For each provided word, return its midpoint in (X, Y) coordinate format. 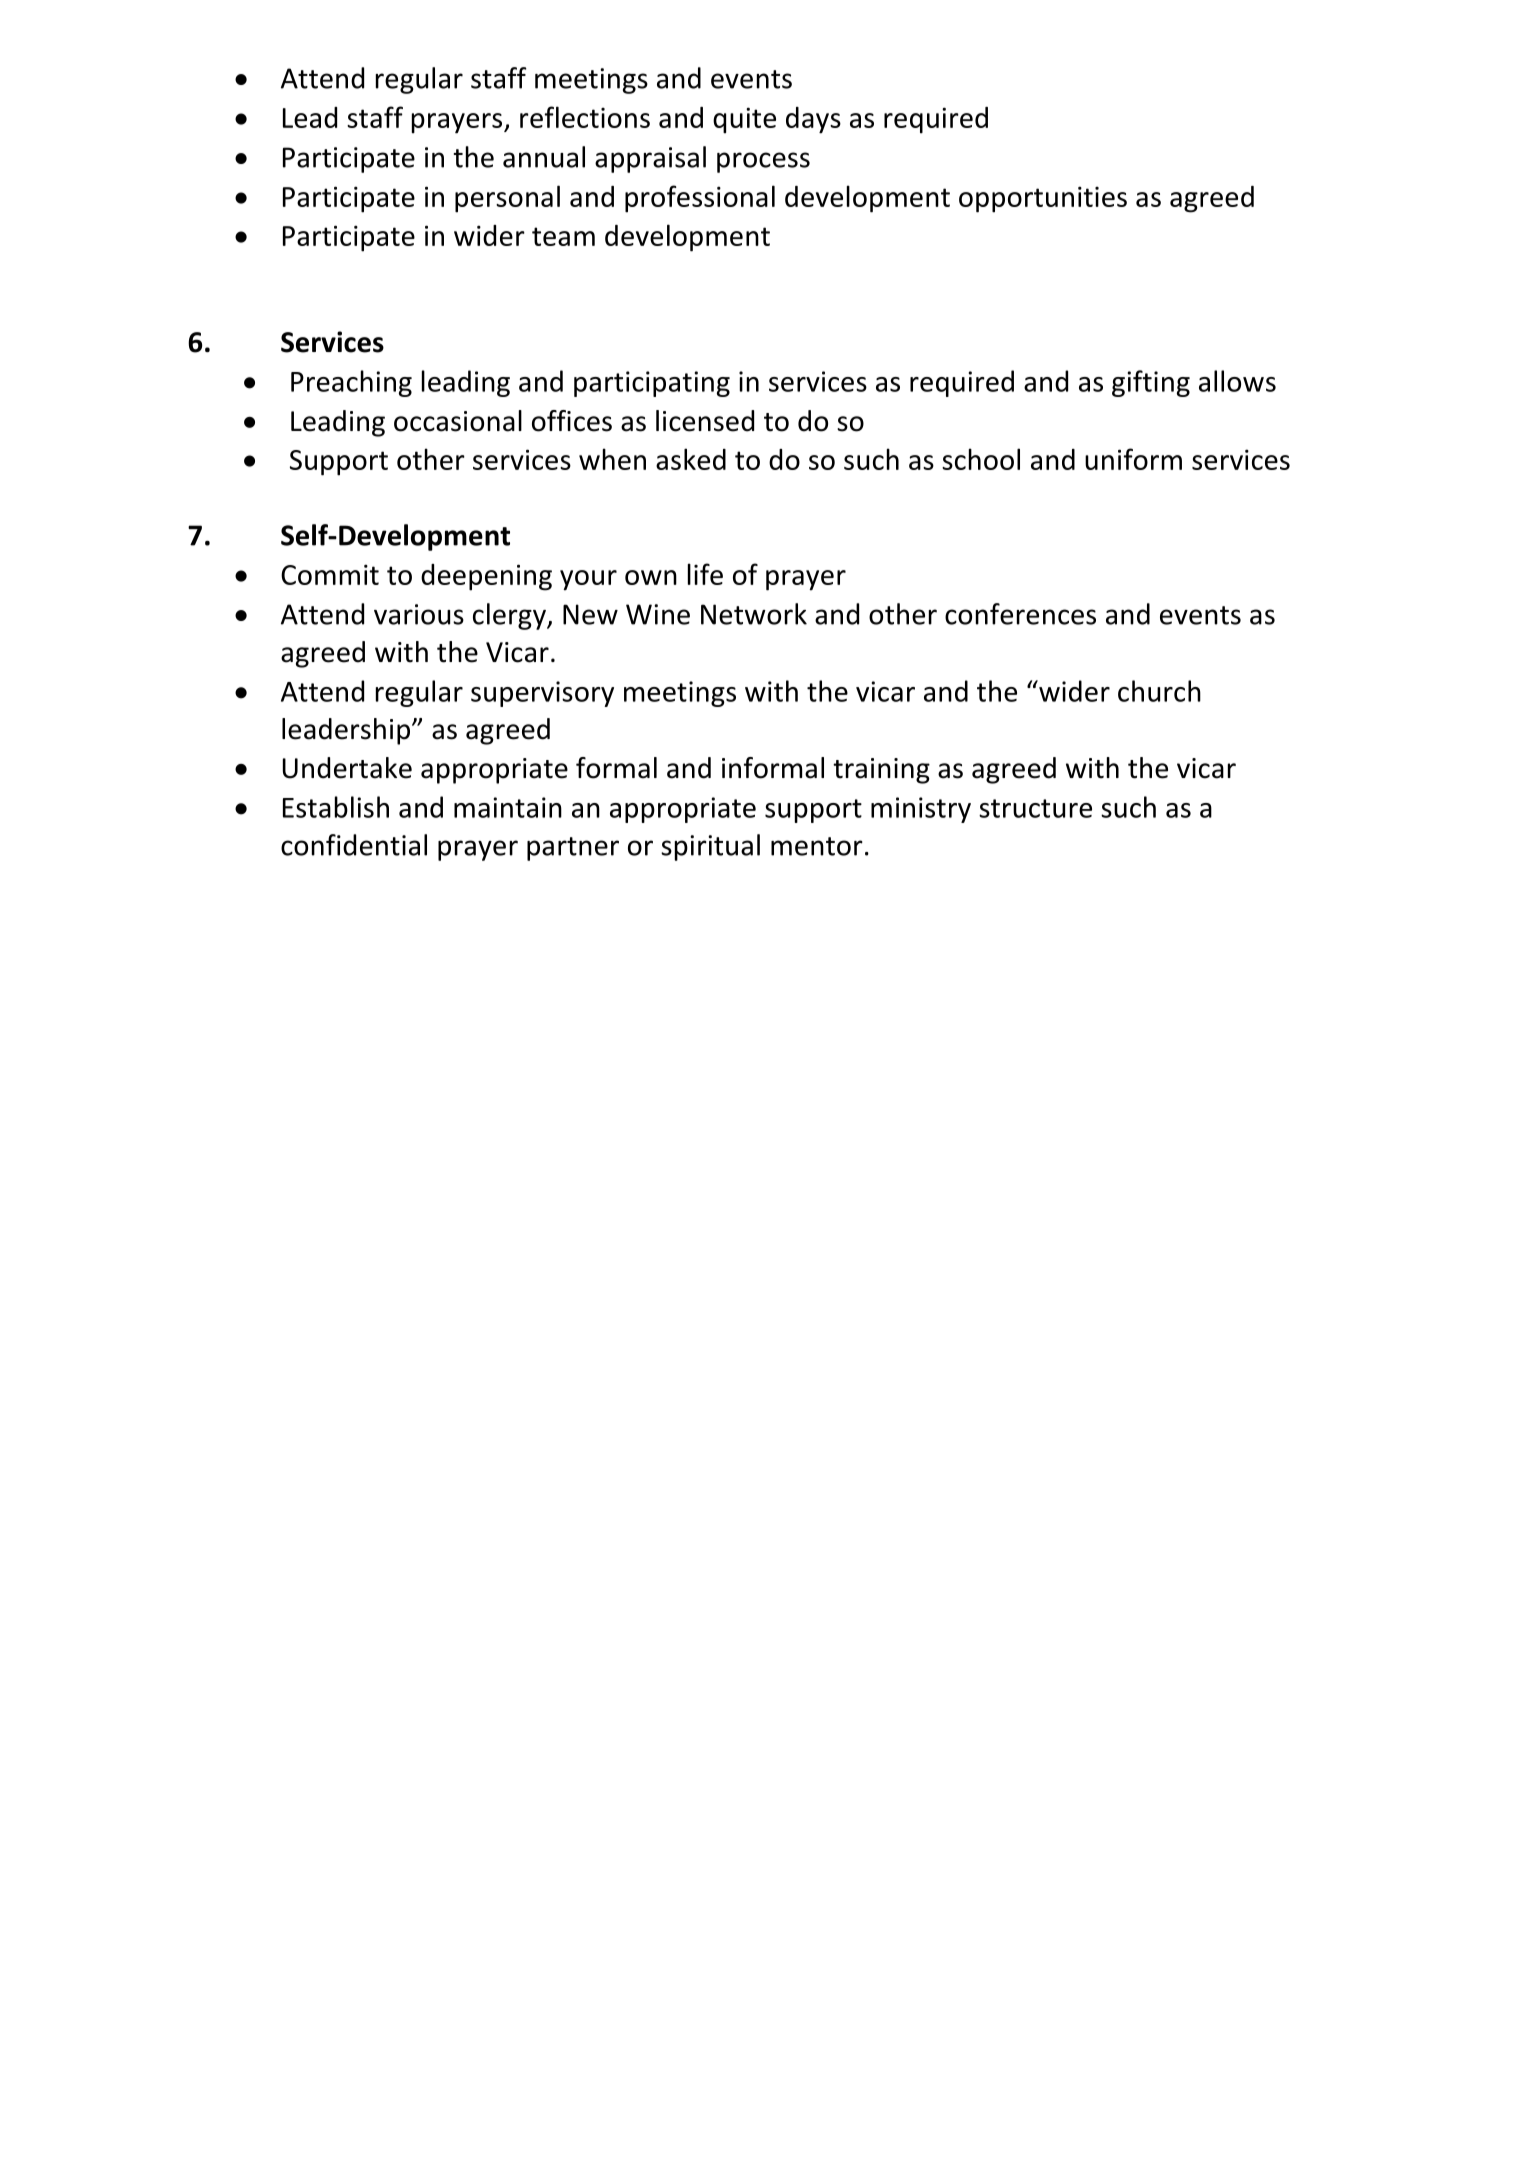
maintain (508, 807)
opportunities (1043, 199)
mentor (817, 846)
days (813, 120)
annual (544, 157)
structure (1035, 808)
